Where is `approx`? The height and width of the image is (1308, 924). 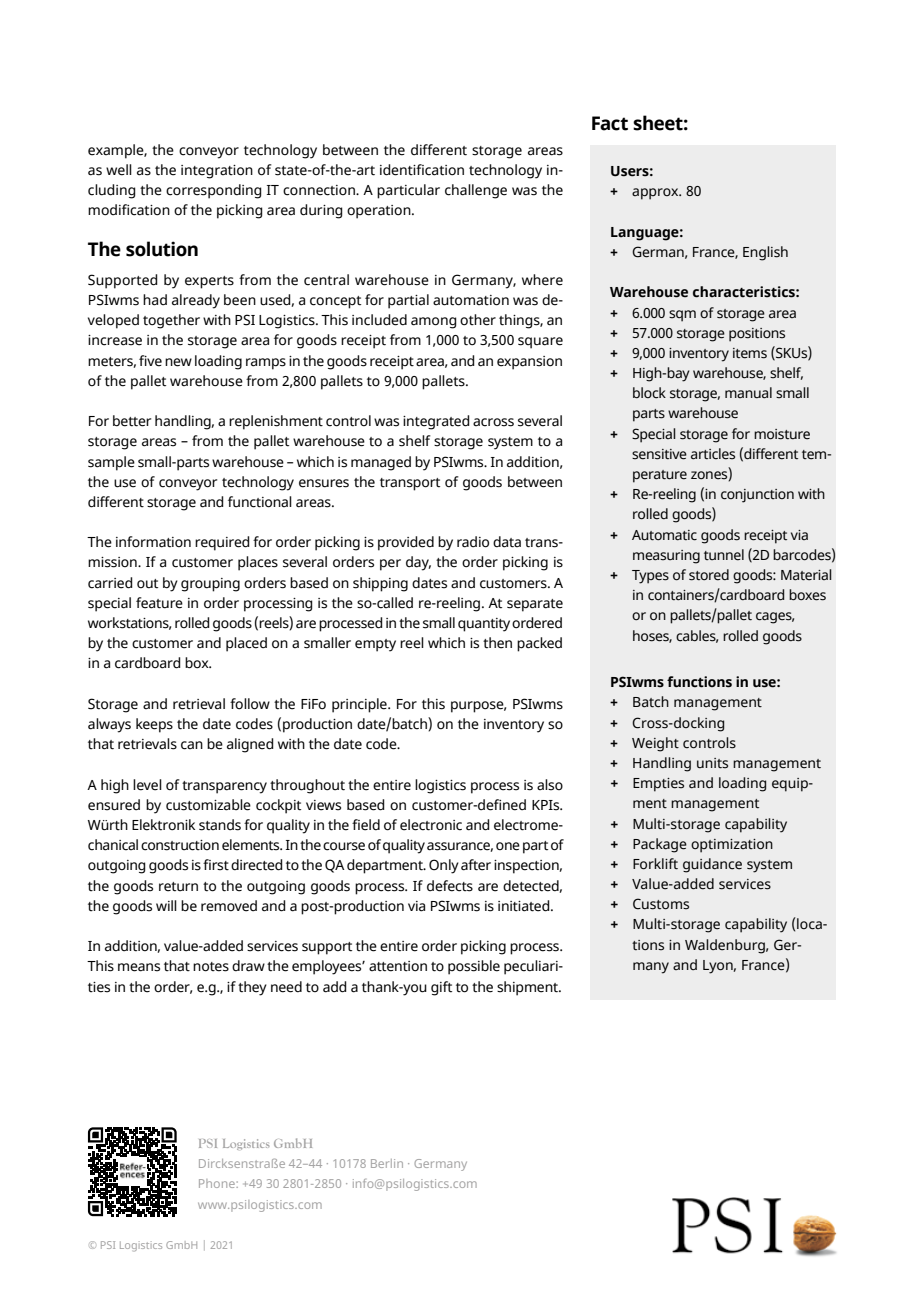
approx is located at coordinates (656, 194).
